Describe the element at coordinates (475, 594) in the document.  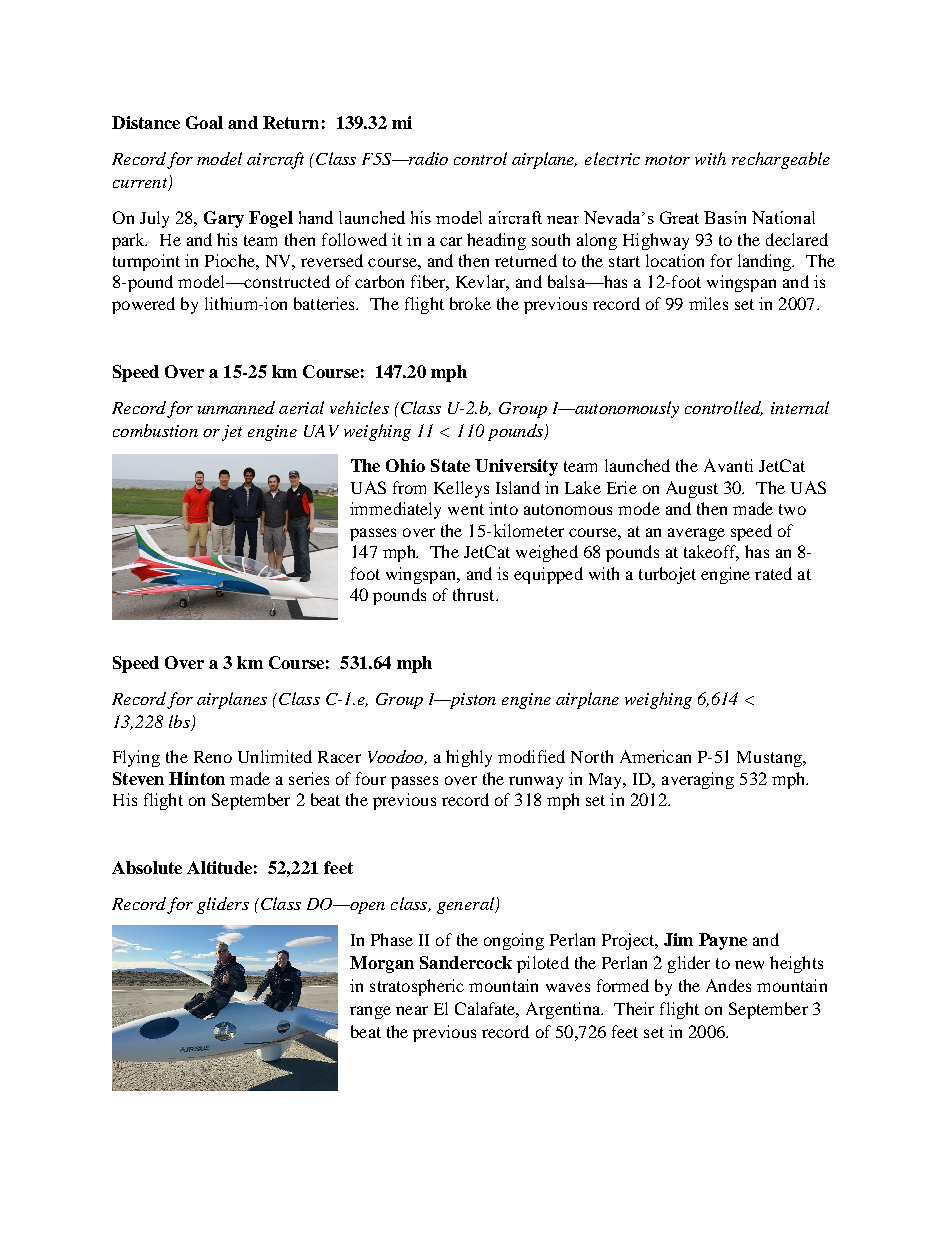
I see `thrust` at that location.
